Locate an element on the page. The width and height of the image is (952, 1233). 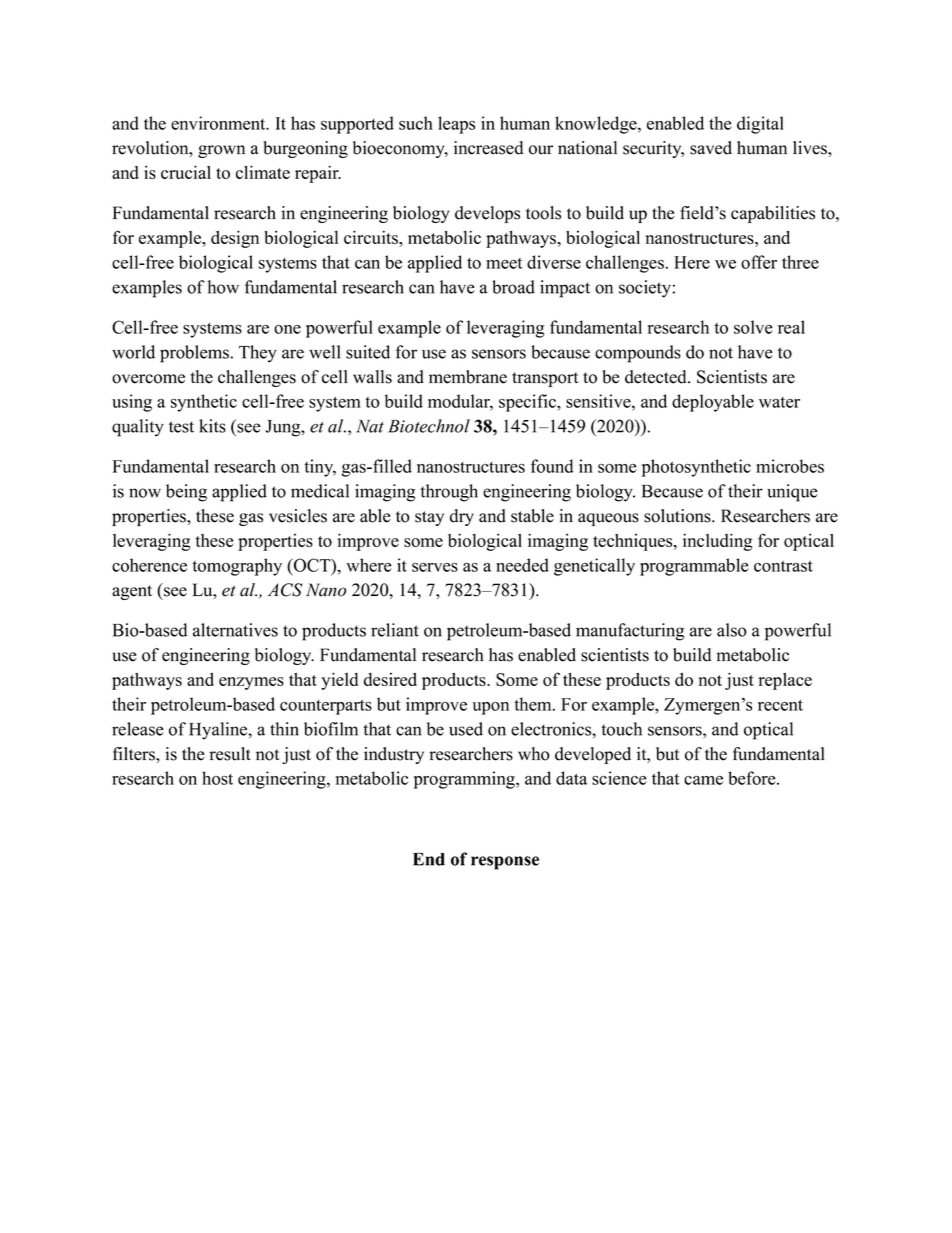
increased is located at coordinates (488, 148).
